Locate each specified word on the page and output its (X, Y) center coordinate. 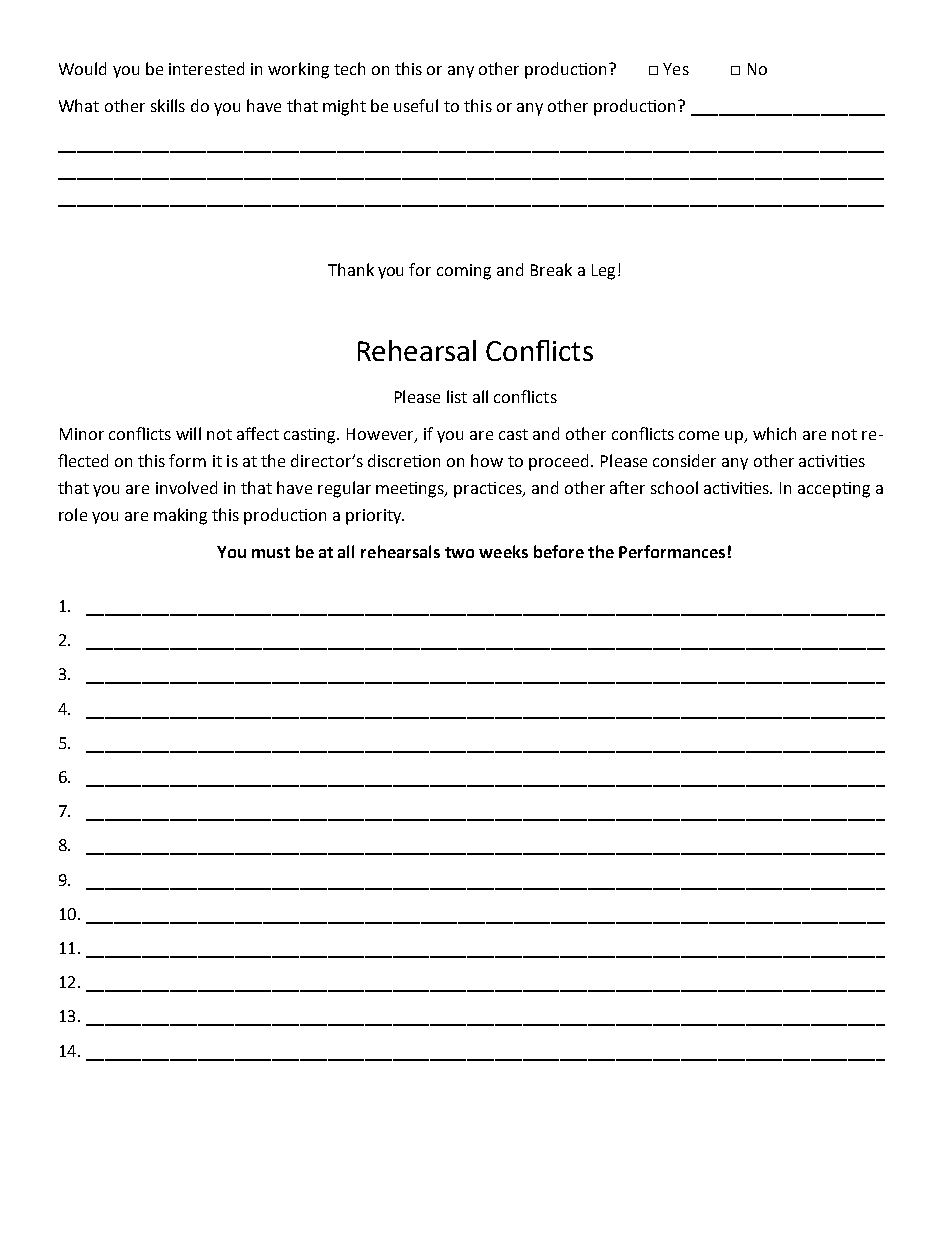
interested (206, 68)
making (180, 516)
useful (416, 105)
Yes (676, 69)
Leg (603, 272)
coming (464, 272)
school (674, 487)
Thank (351, 269)
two (459, 552)
